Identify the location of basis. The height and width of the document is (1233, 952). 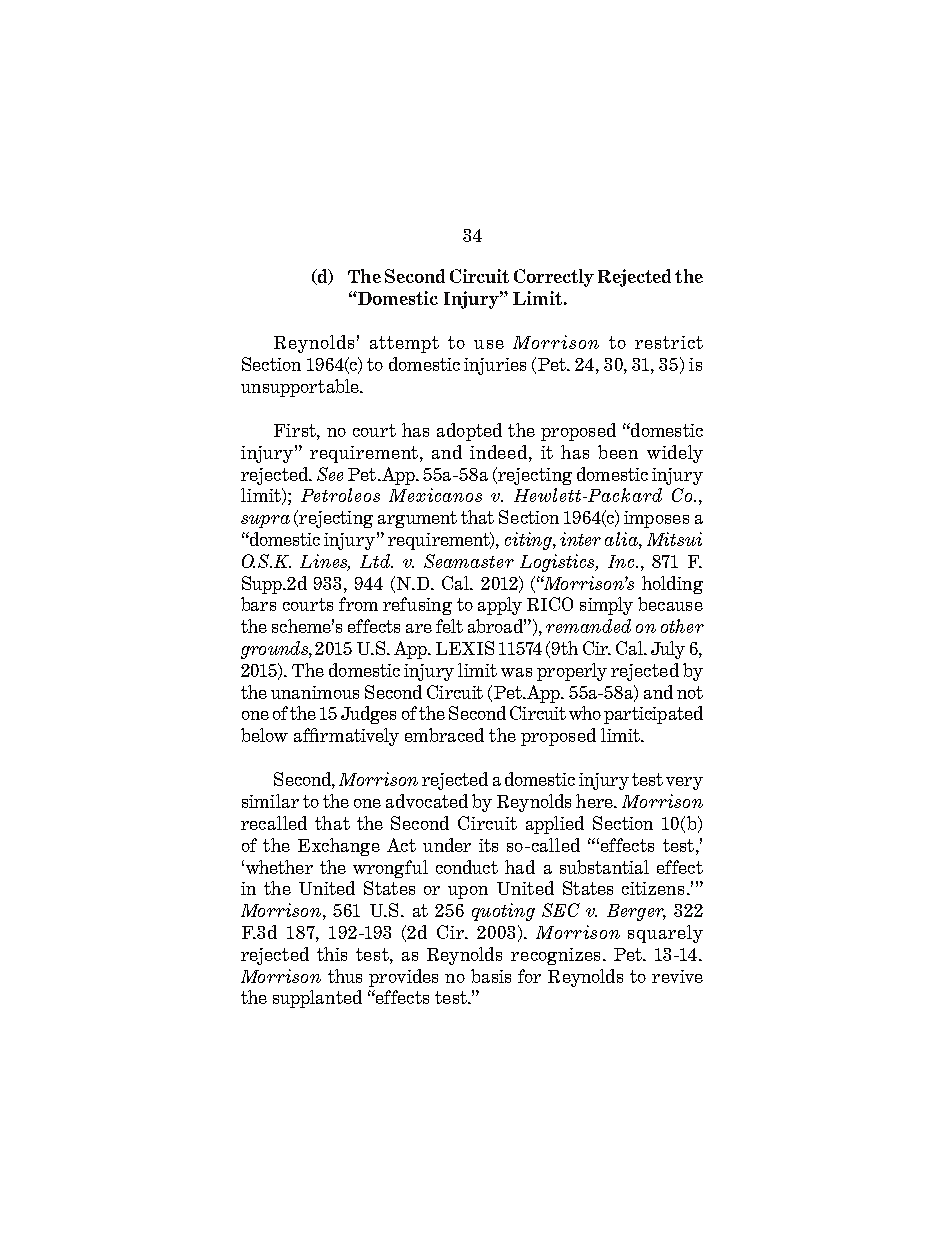
(491, 976).
